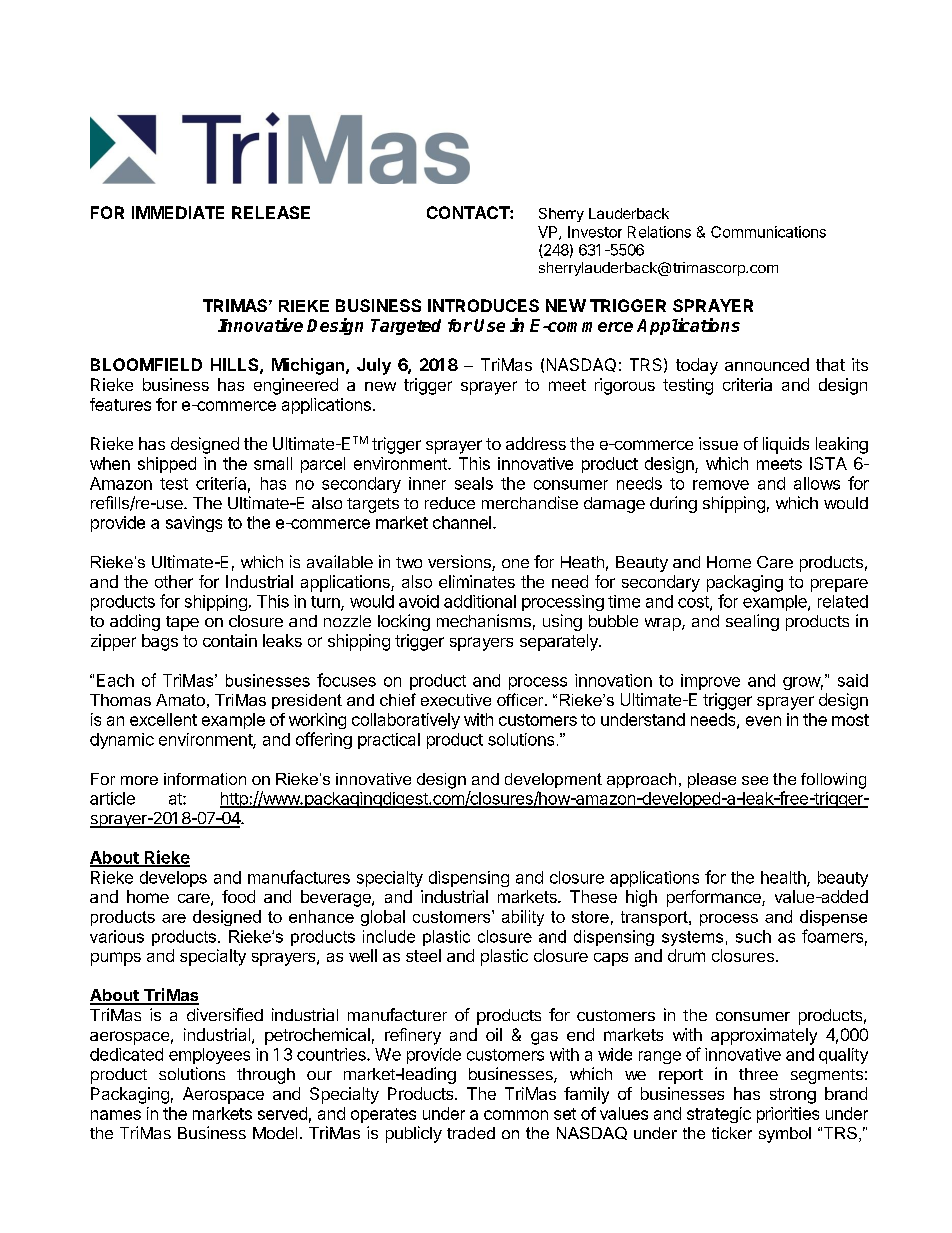 The image size is (952, 1233). Describe the element at coordinates (753, 936) in the screenshot. I see `such` at that location.
